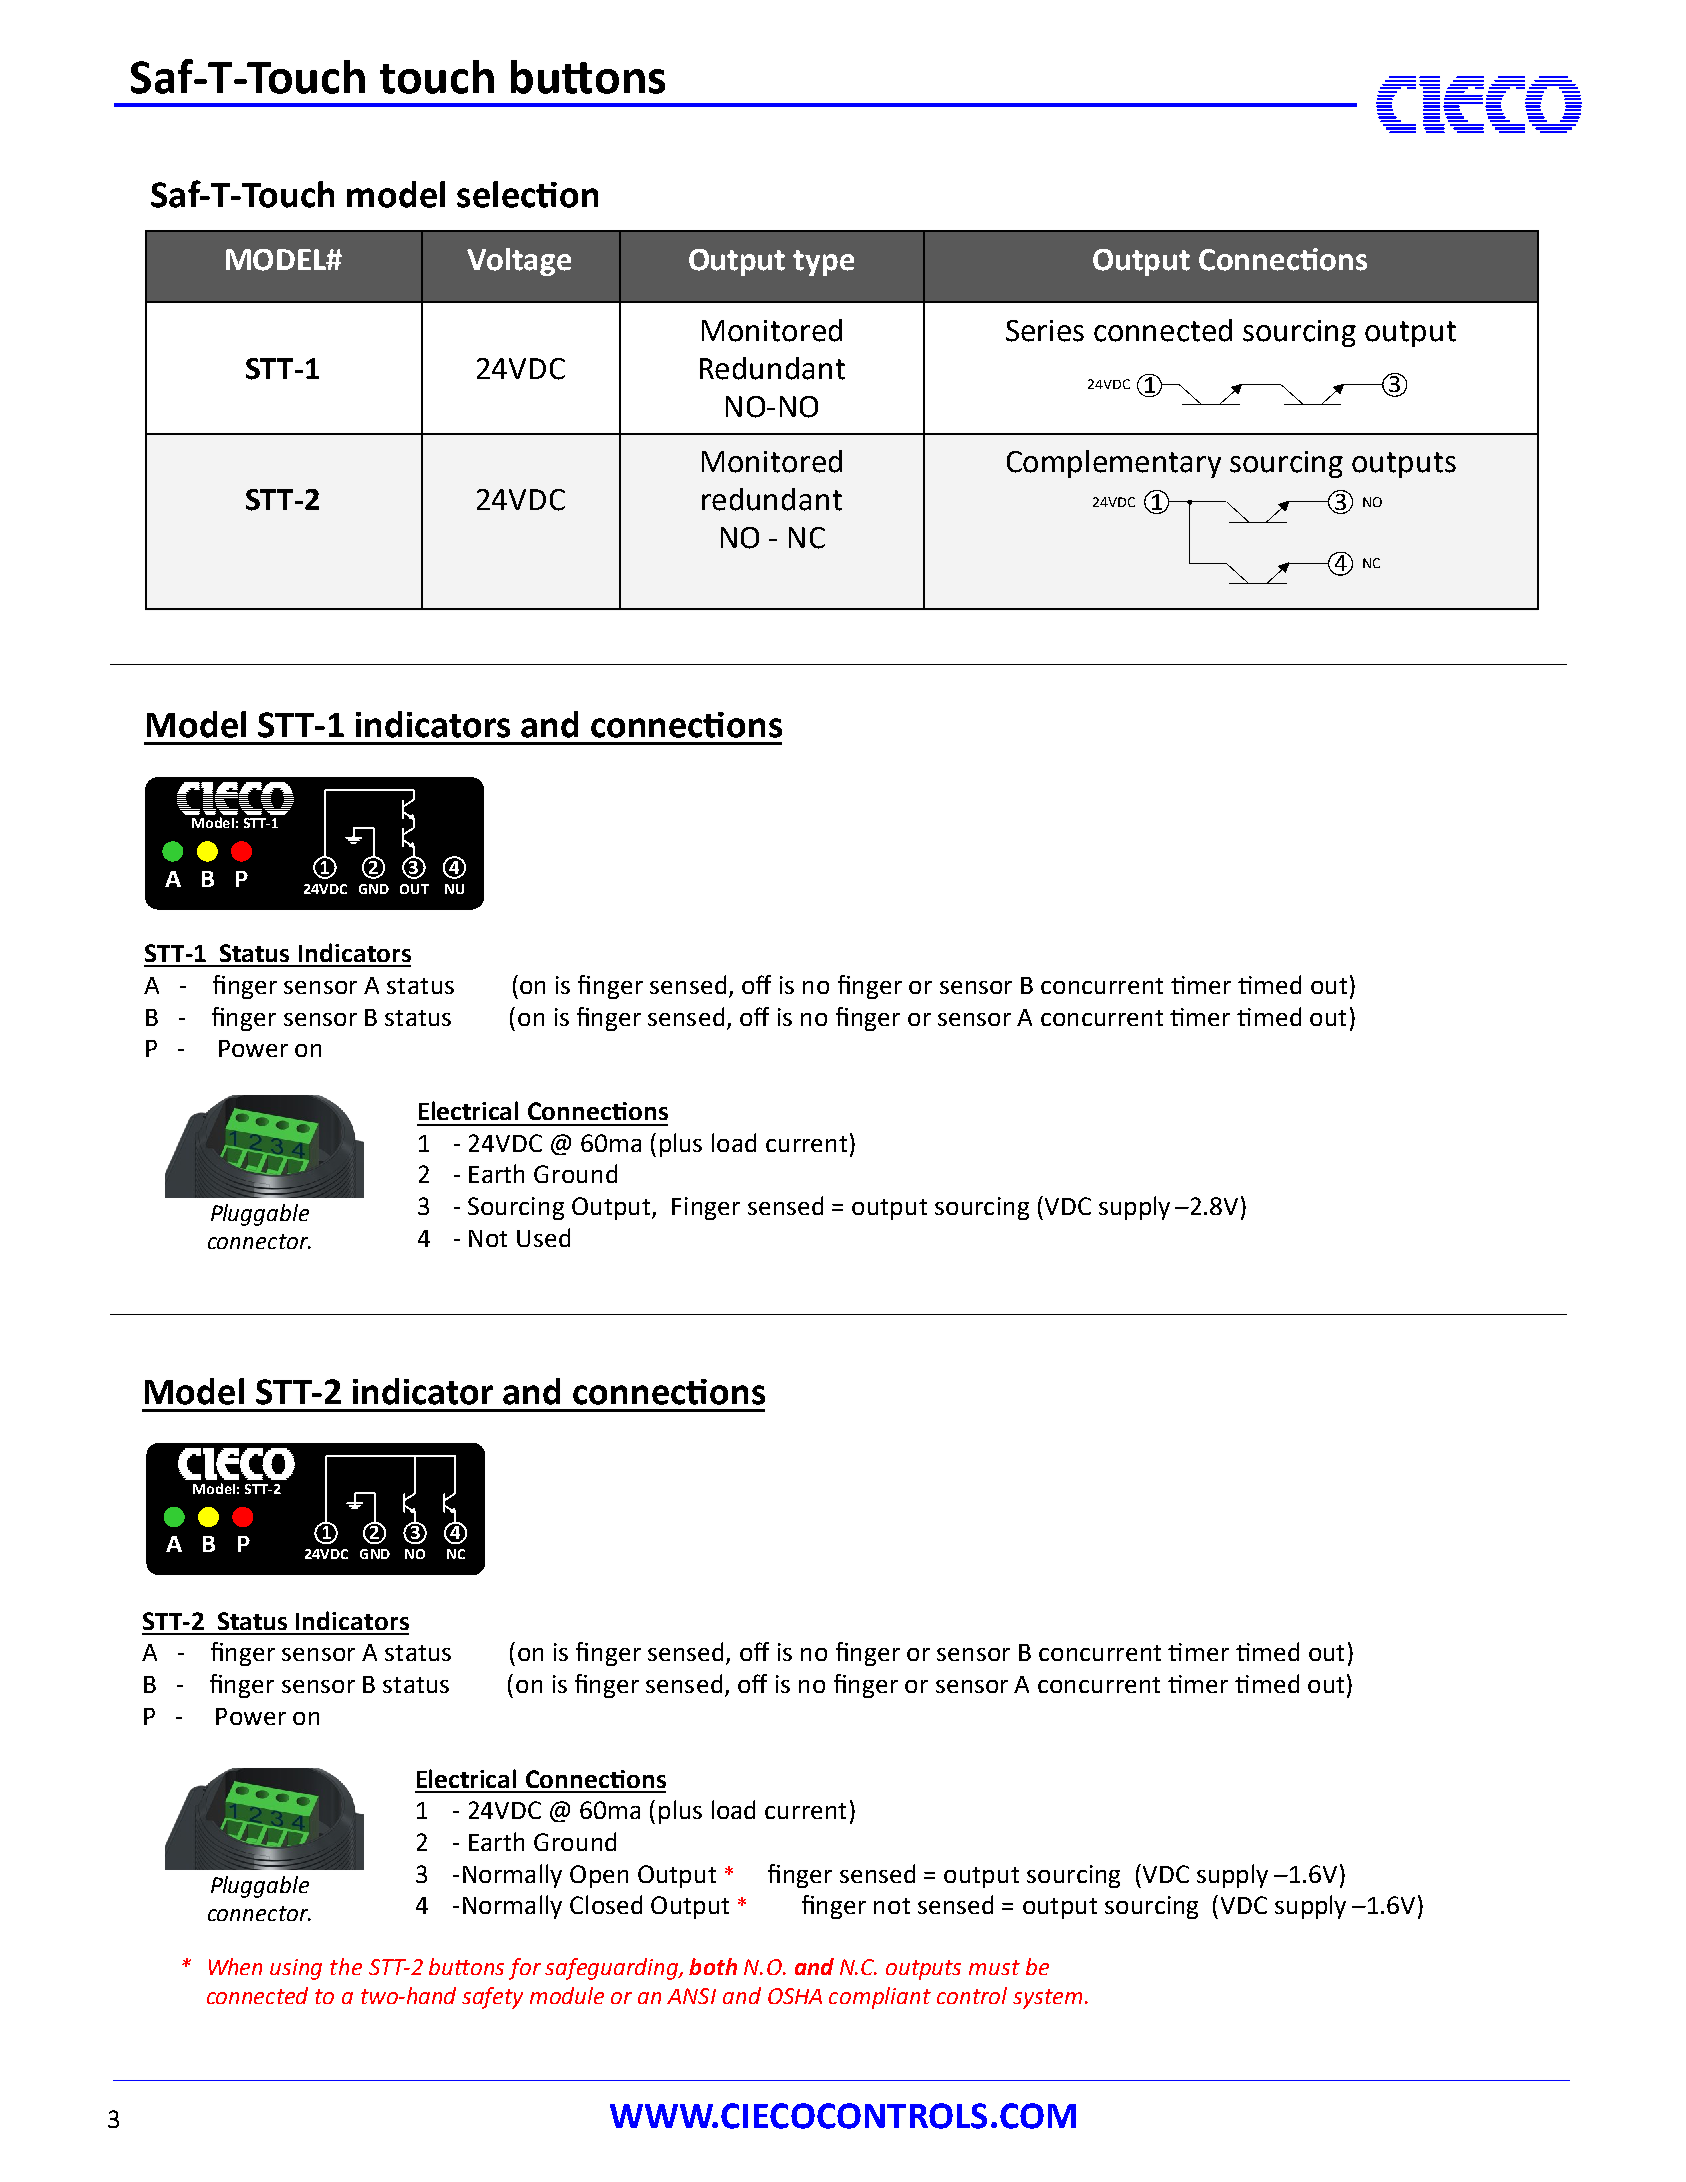 The width and height of the screenshot is (1686, 2182). What do you see at coordinates (823, 263) in the screenshot?
I see `type` at bounding box center [823, 263].
